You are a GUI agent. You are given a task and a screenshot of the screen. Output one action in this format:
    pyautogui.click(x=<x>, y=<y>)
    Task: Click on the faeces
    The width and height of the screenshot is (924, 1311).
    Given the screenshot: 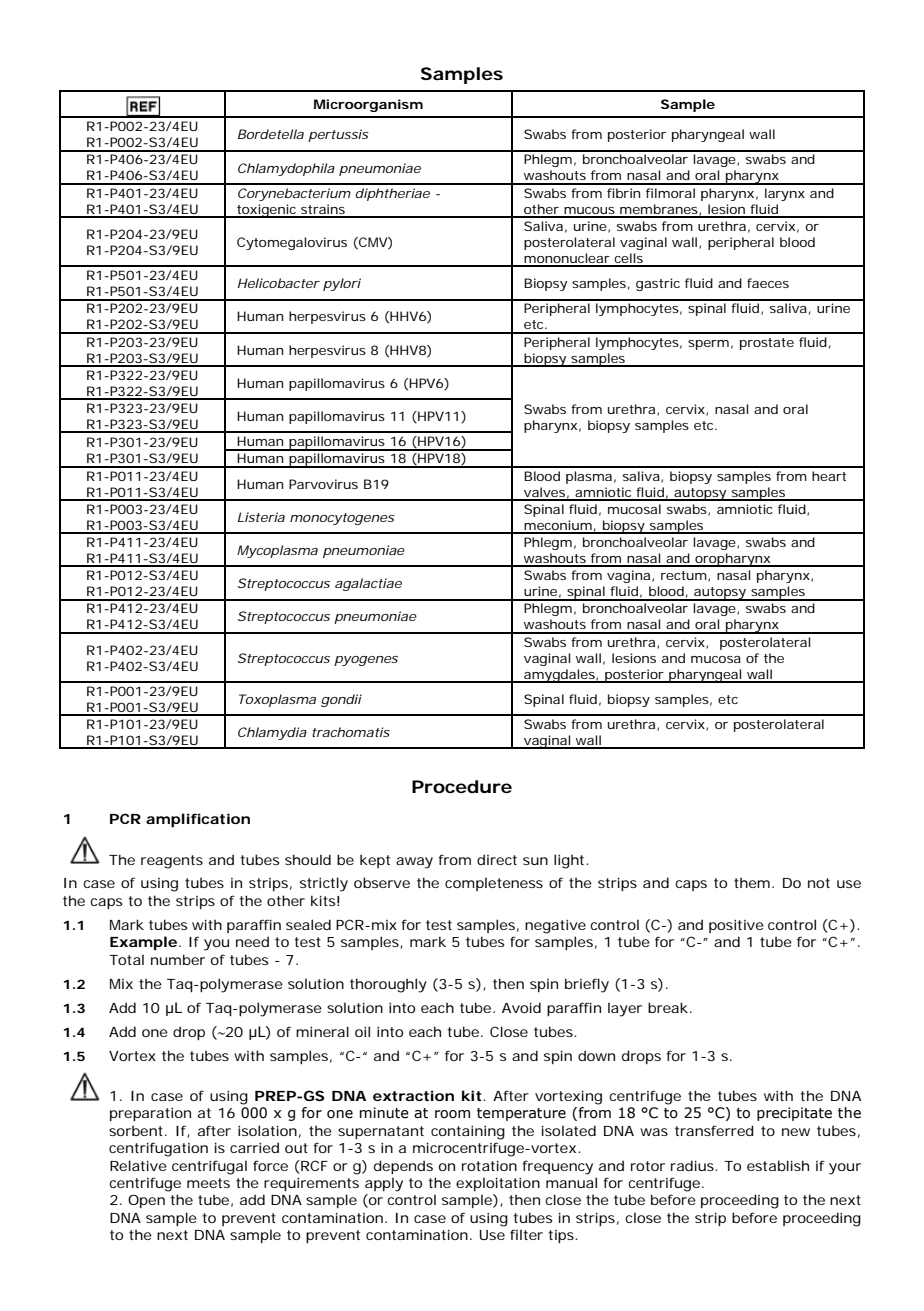 What is the action you would take?
    pyautogui.click(x=768, y=283)
